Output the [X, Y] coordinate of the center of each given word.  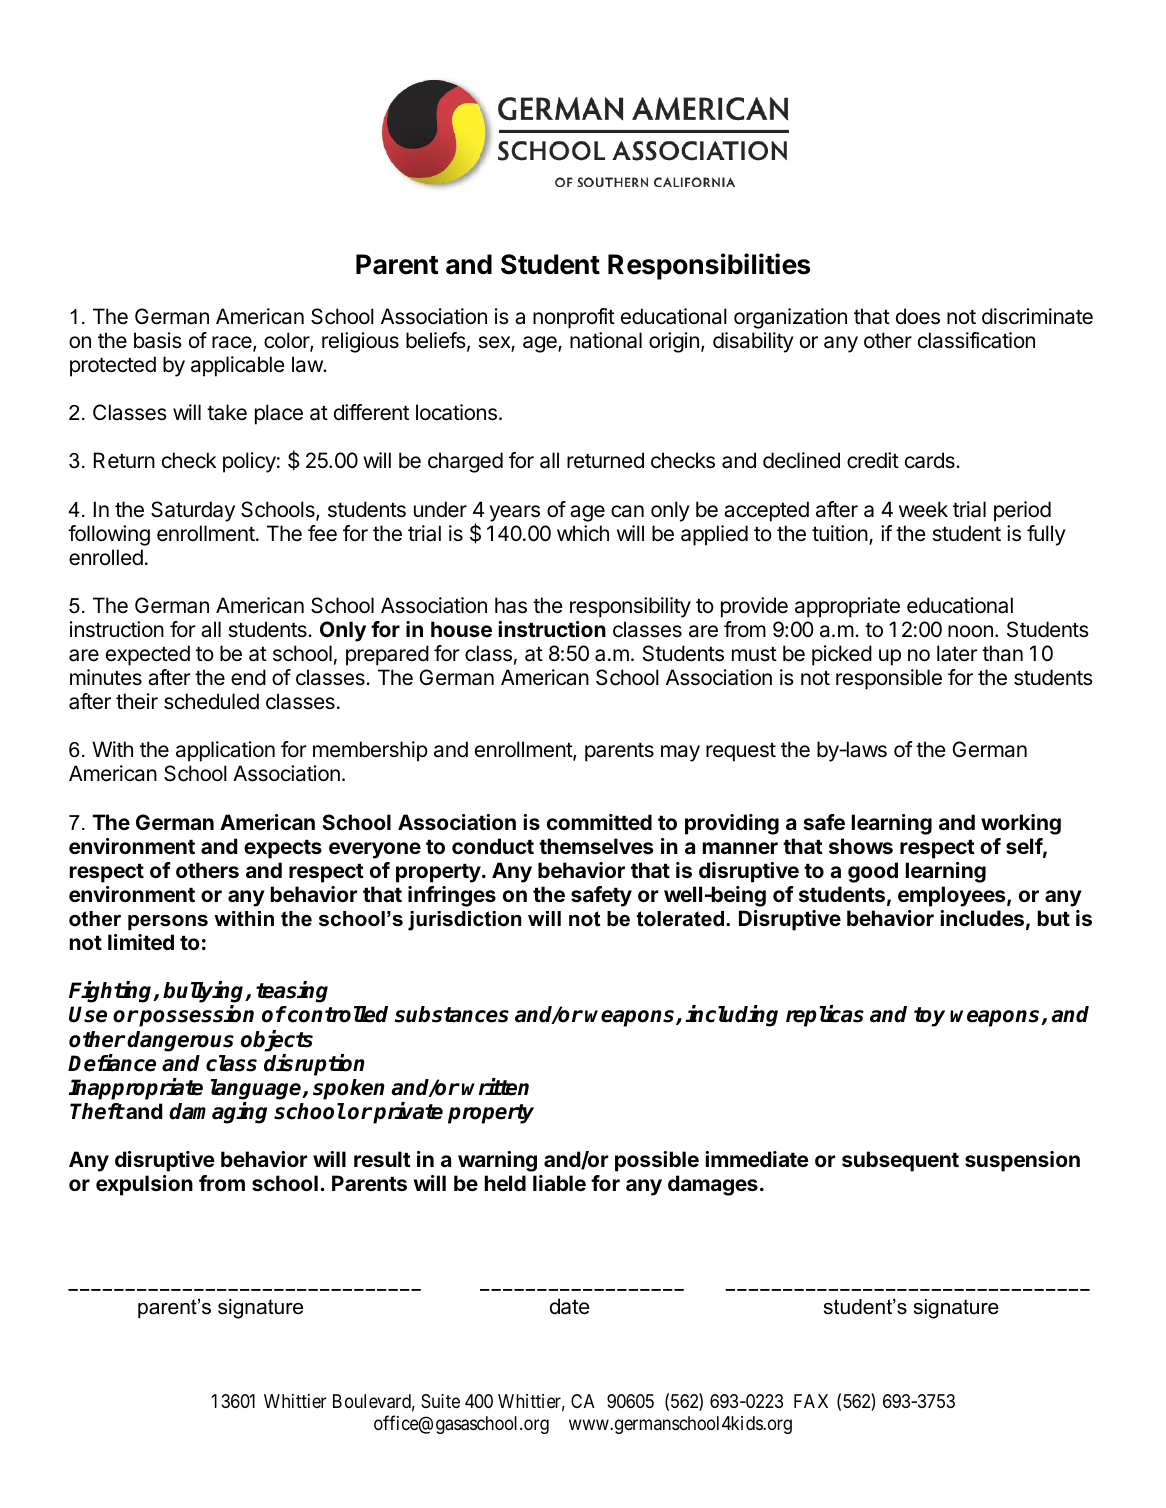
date [570, 1306]
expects [283, 849]
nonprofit [574, 318]
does [918, 316]
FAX [811, 1401]
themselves [596, 846]
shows [861, 846]
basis [158, 340]
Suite [440, 1401]
